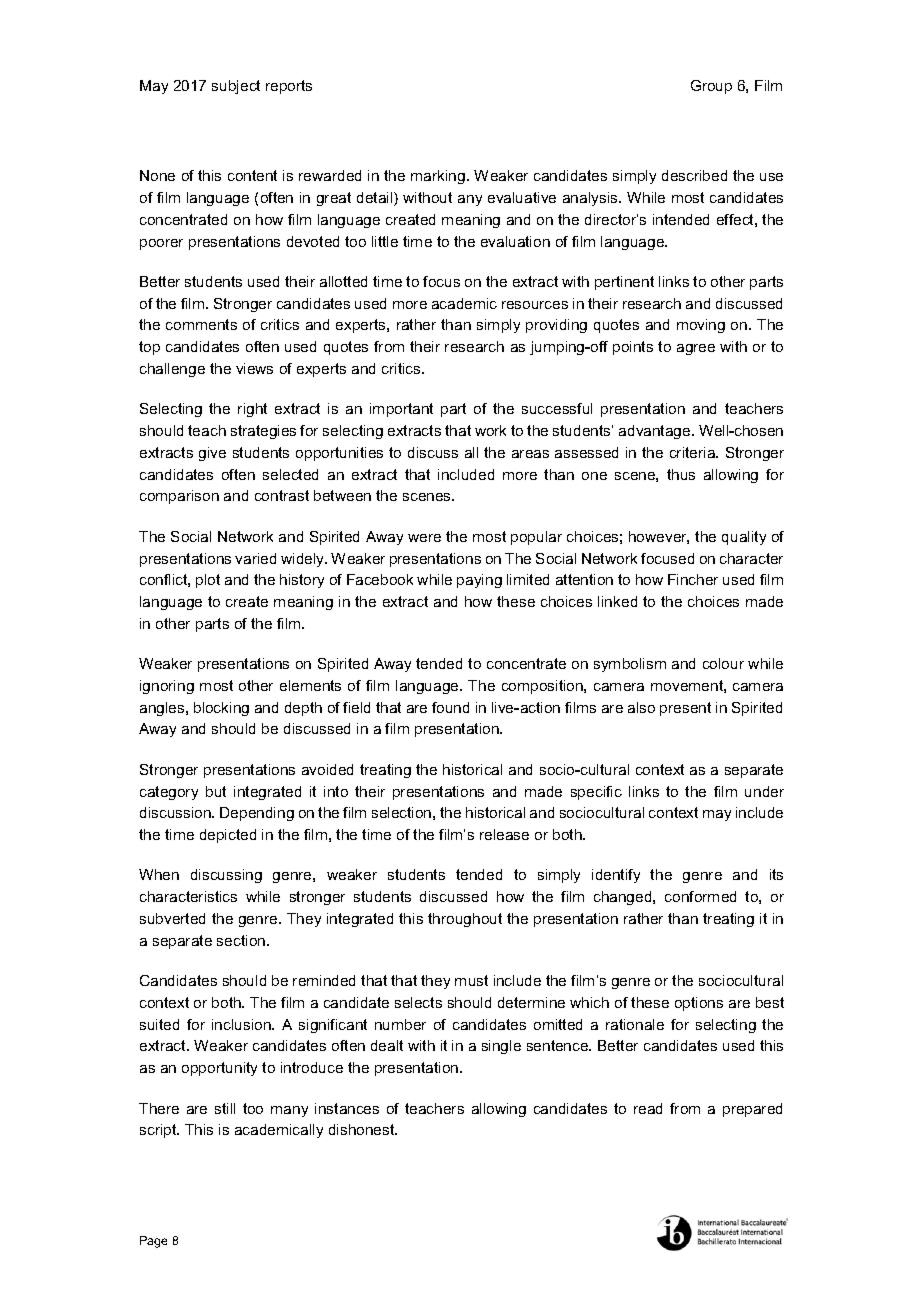 Image resolution: width=924 pixels, height=1308 pixels. I want to click on thus, so click(681, 474).
